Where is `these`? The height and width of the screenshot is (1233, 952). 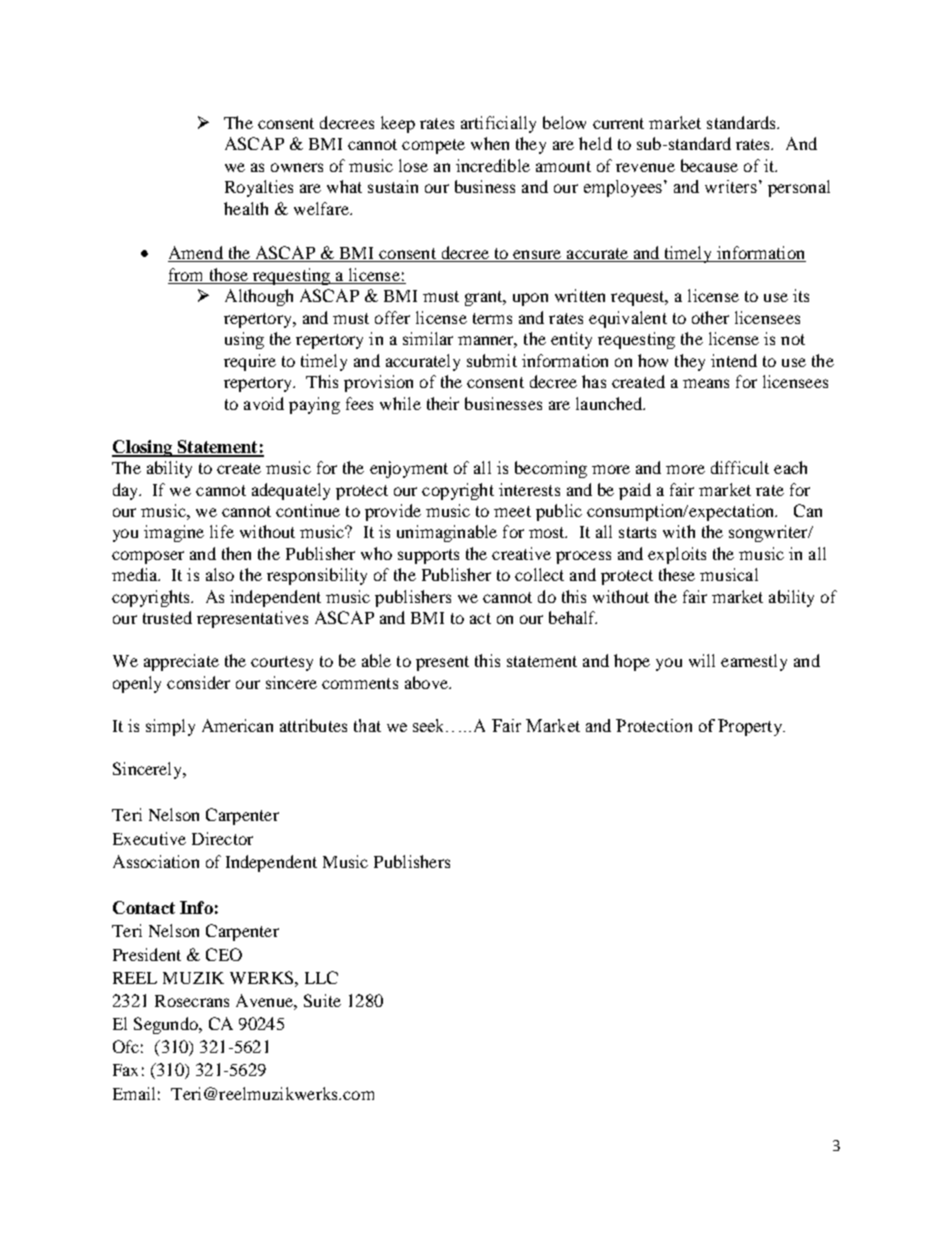
these is located at coordinates (677, 574).
